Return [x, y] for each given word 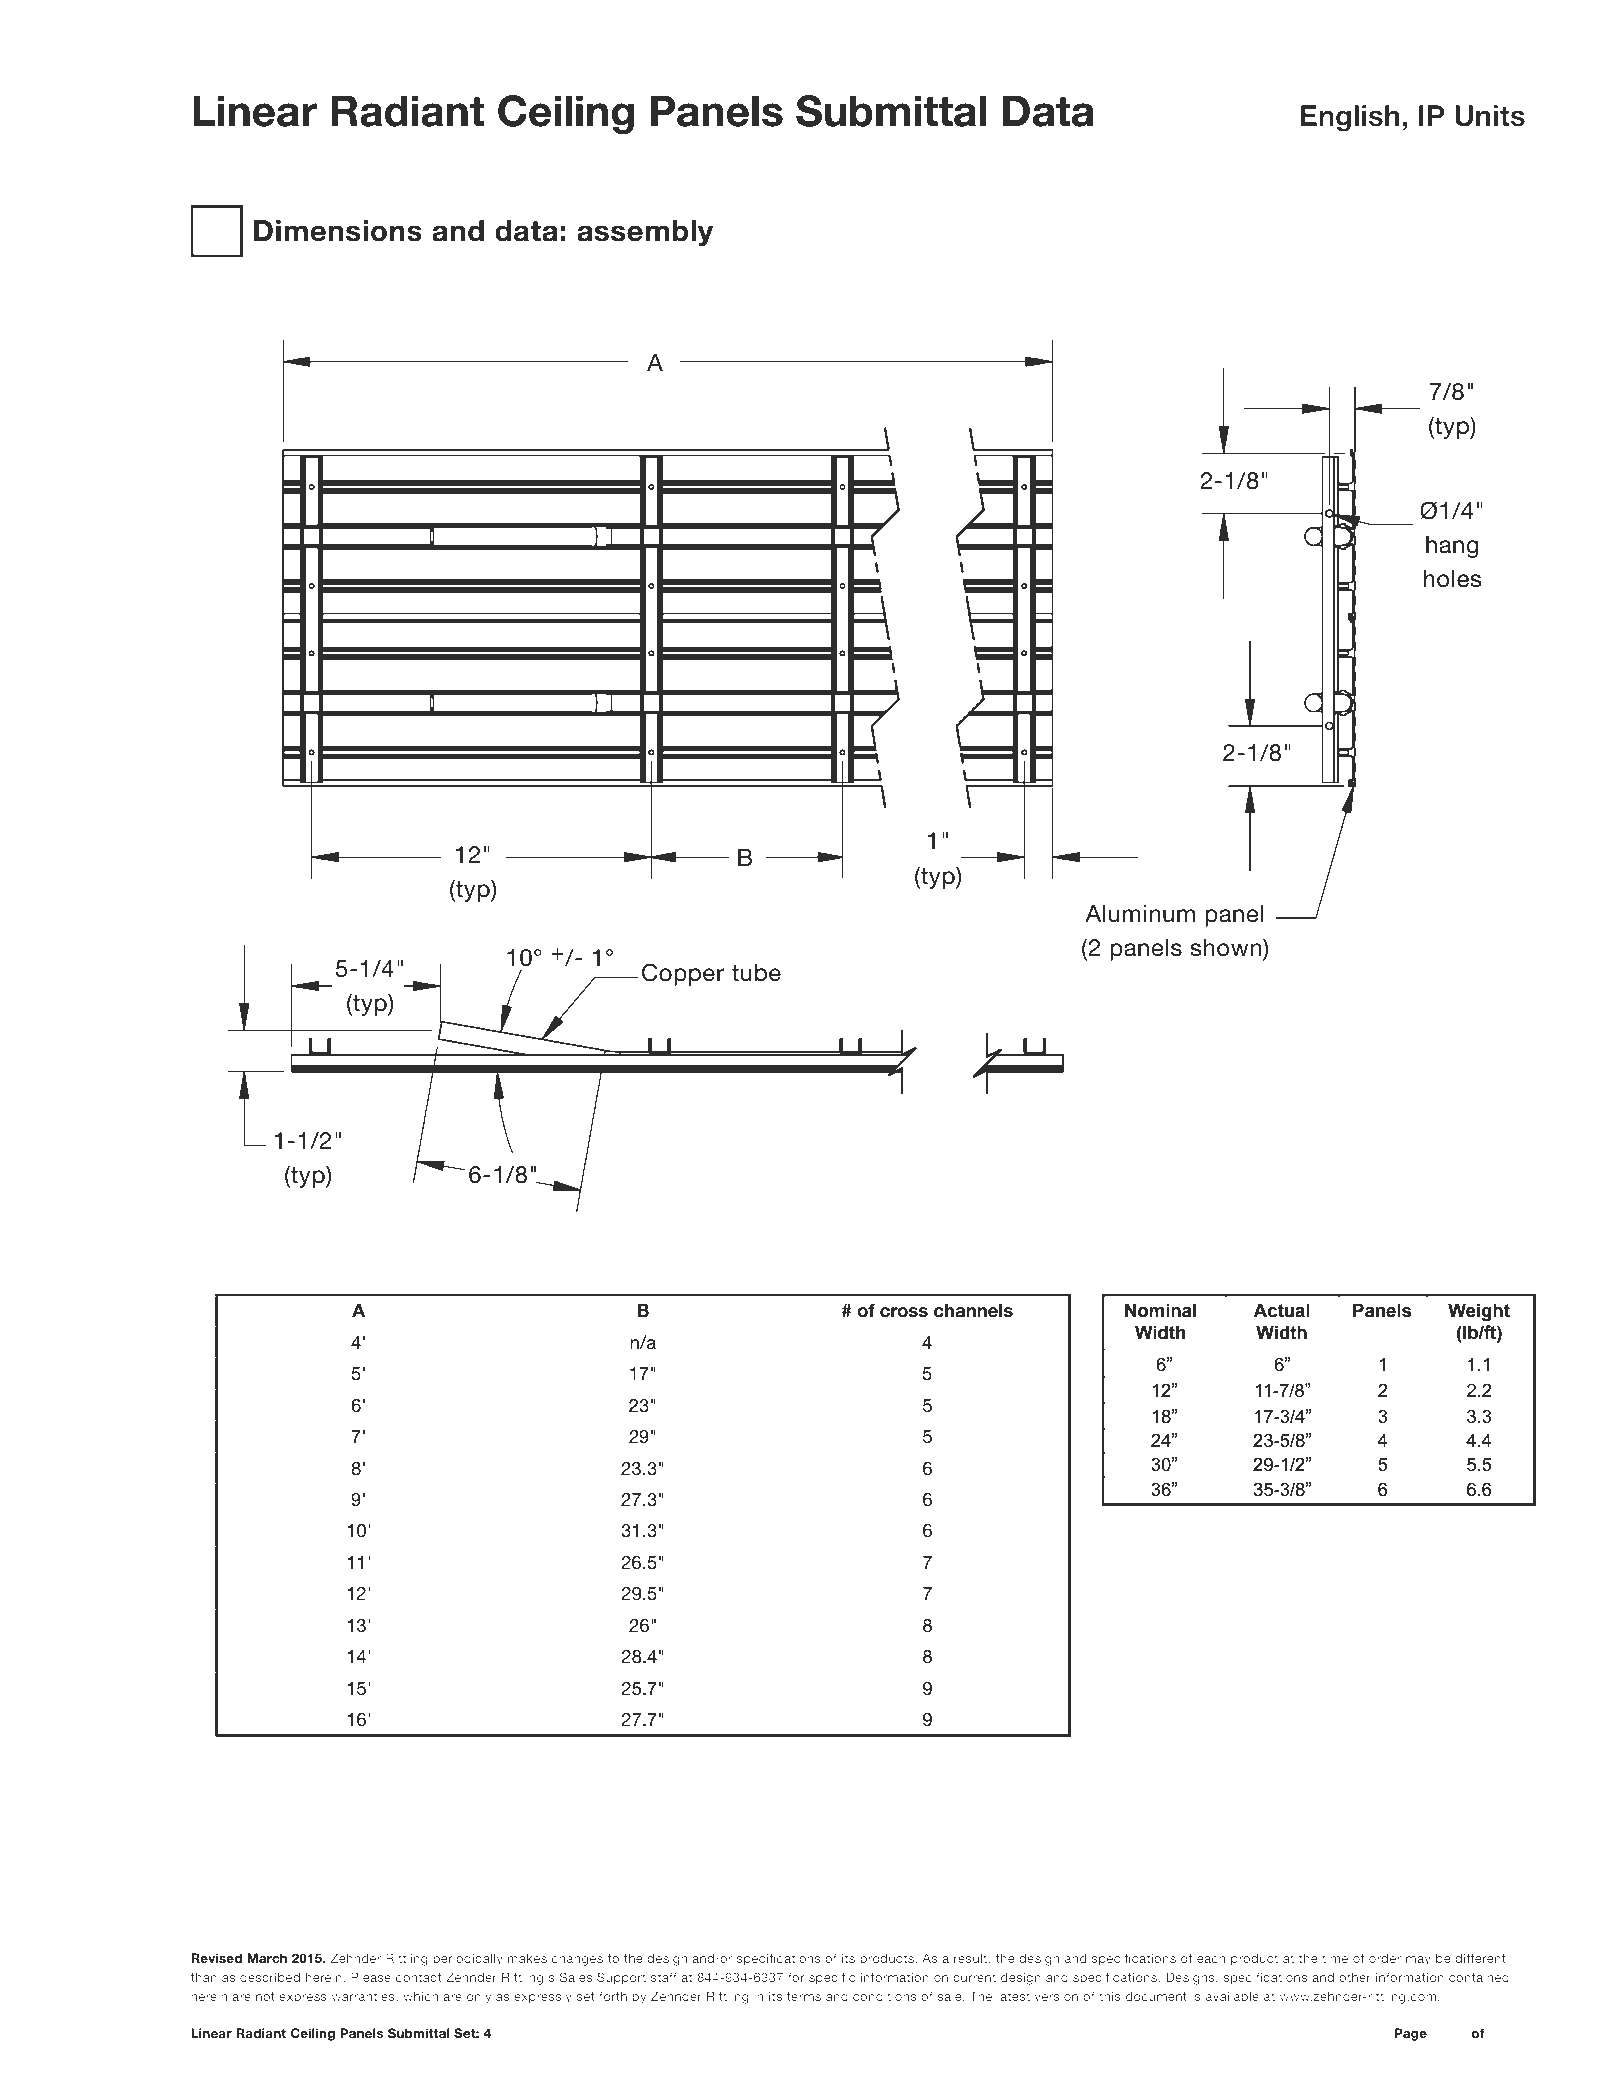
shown [1227, 947]
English [1350, 118]
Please [371, 1977]
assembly [645, 233]
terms [804, 1996]
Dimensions [338, 231]
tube [756, 973]
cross [904, 1312]
